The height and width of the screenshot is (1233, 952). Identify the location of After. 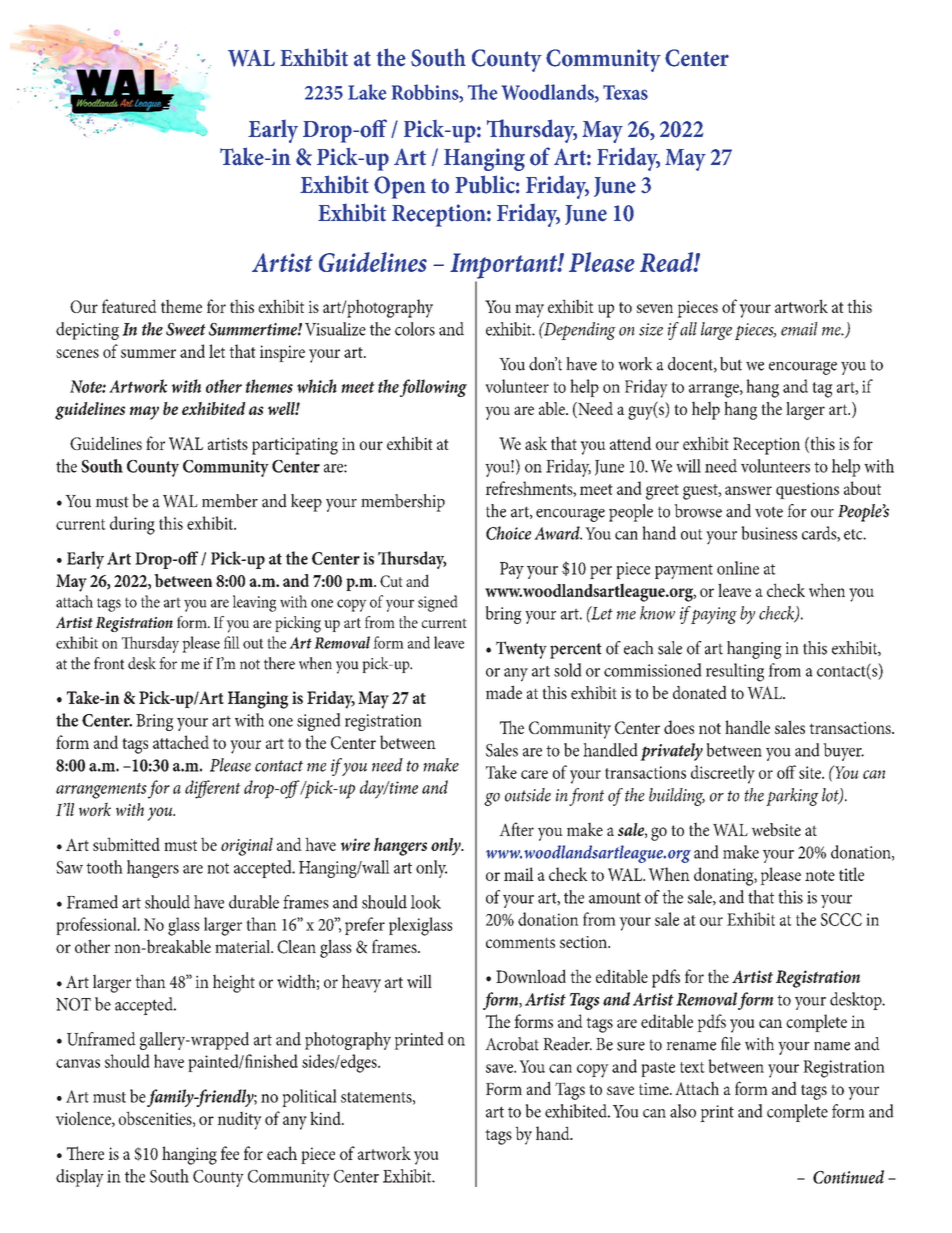
(516, 829).
